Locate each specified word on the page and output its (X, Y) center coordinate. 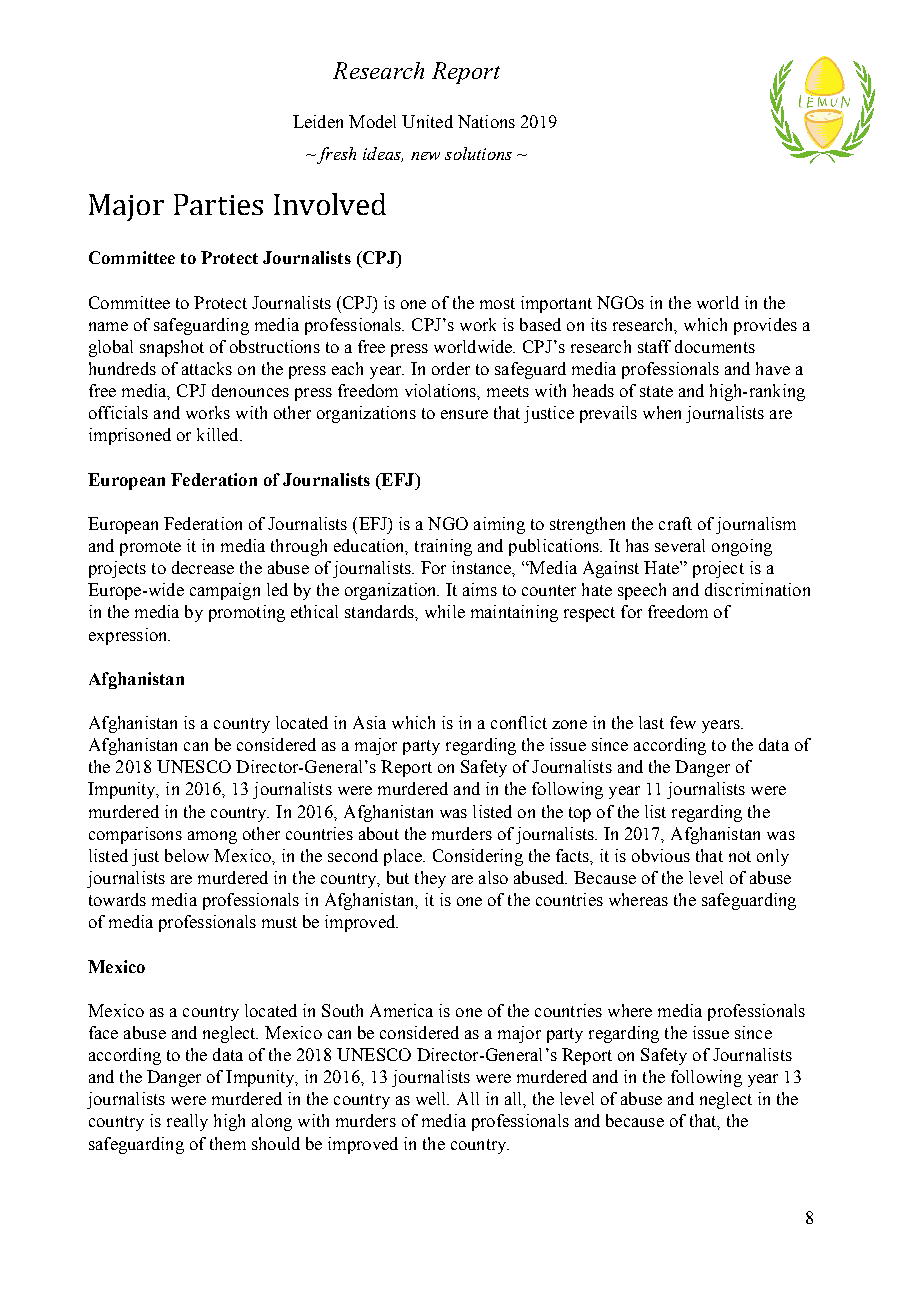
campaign (225, 591)
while (445, 611)
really (187, 1122)
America (401, 1010)
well (432, 1098)
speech (642, 591)
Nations (486, 121)
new (425, 156)
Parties (218, 204)
